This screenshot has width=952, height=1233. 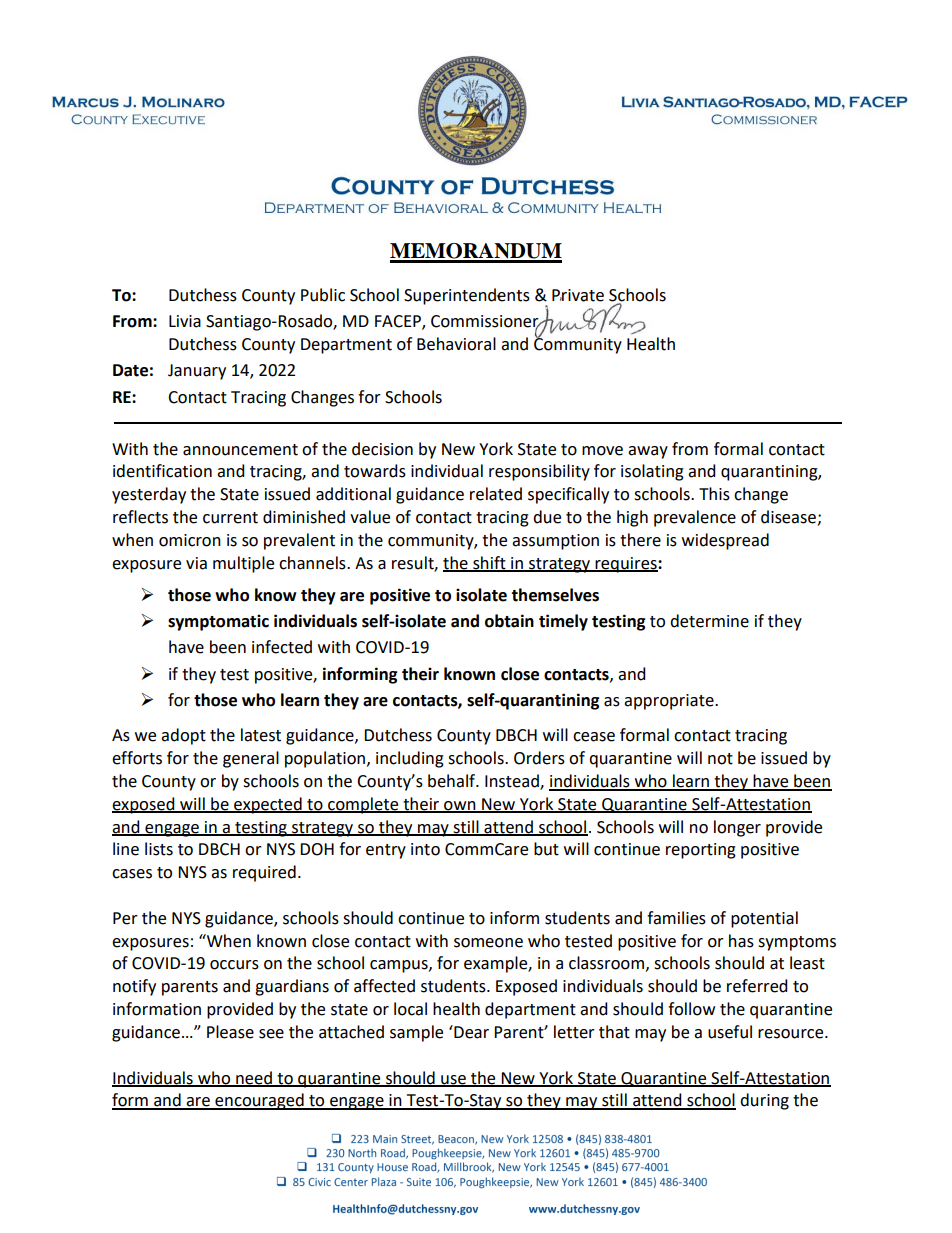 I want to click on January, so click(x=197, y=372).
